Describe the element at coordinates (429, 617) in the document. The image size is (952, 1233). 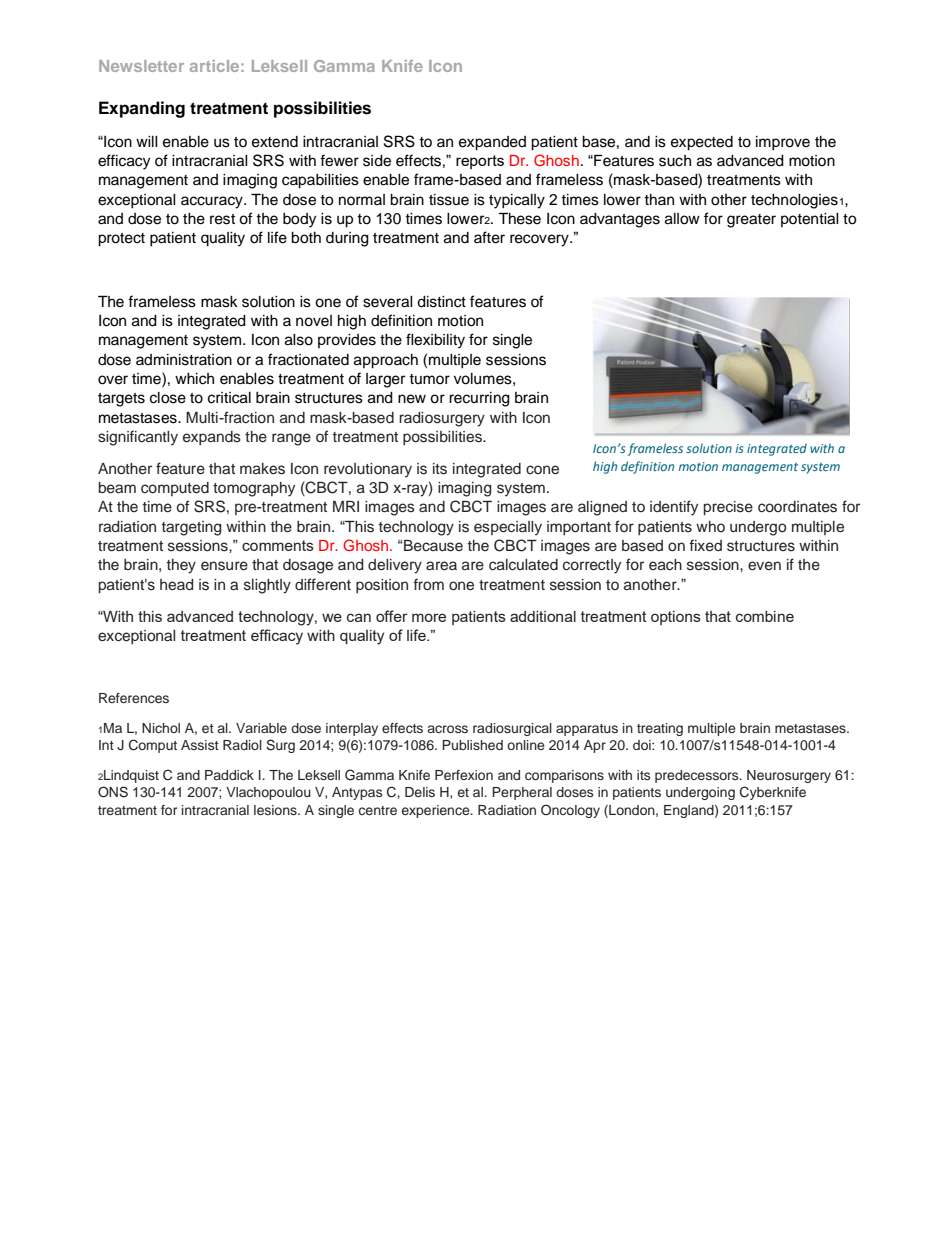
I see `more` at that location.
